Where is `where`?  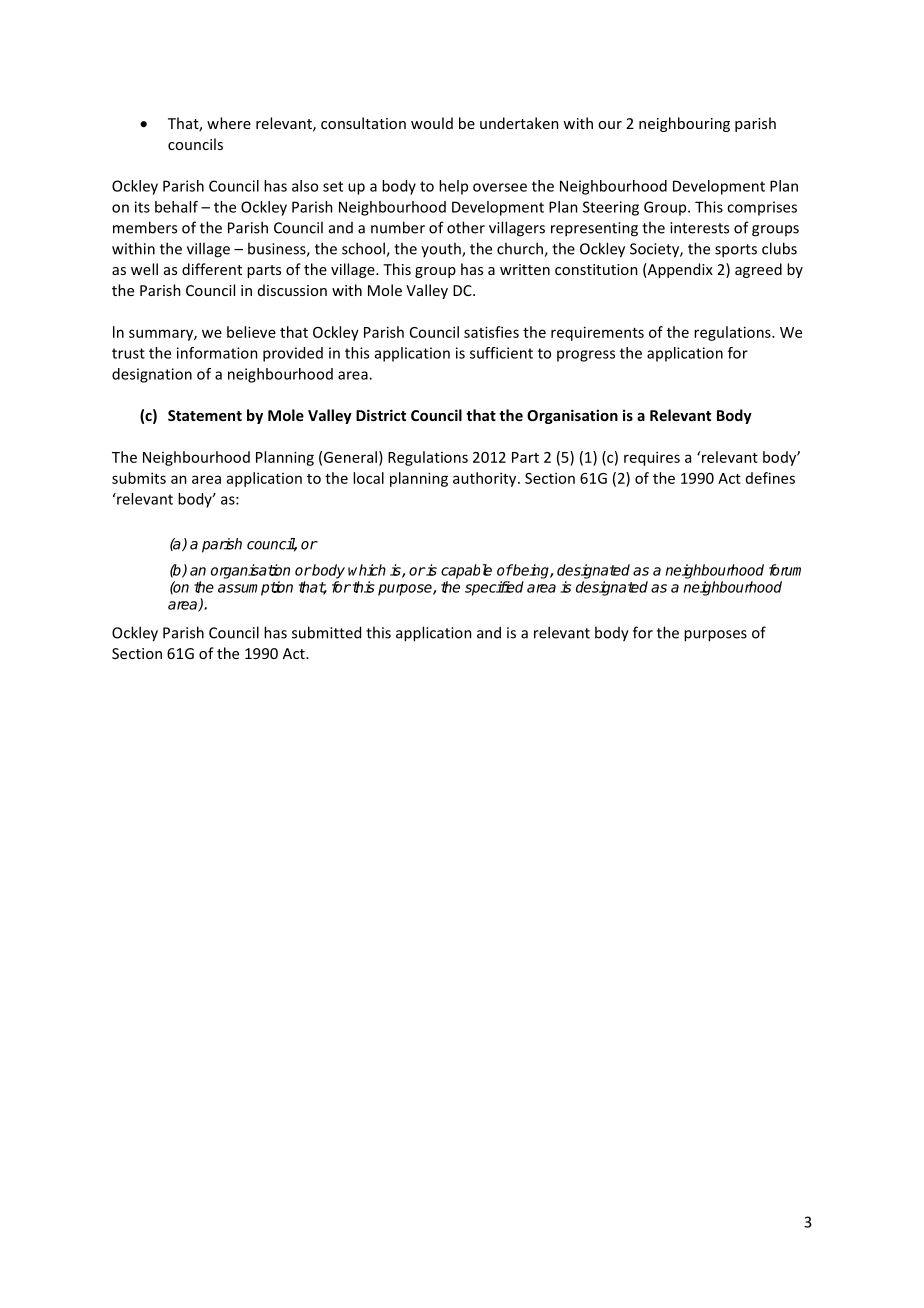 where is located at coordinates (229, 123).
